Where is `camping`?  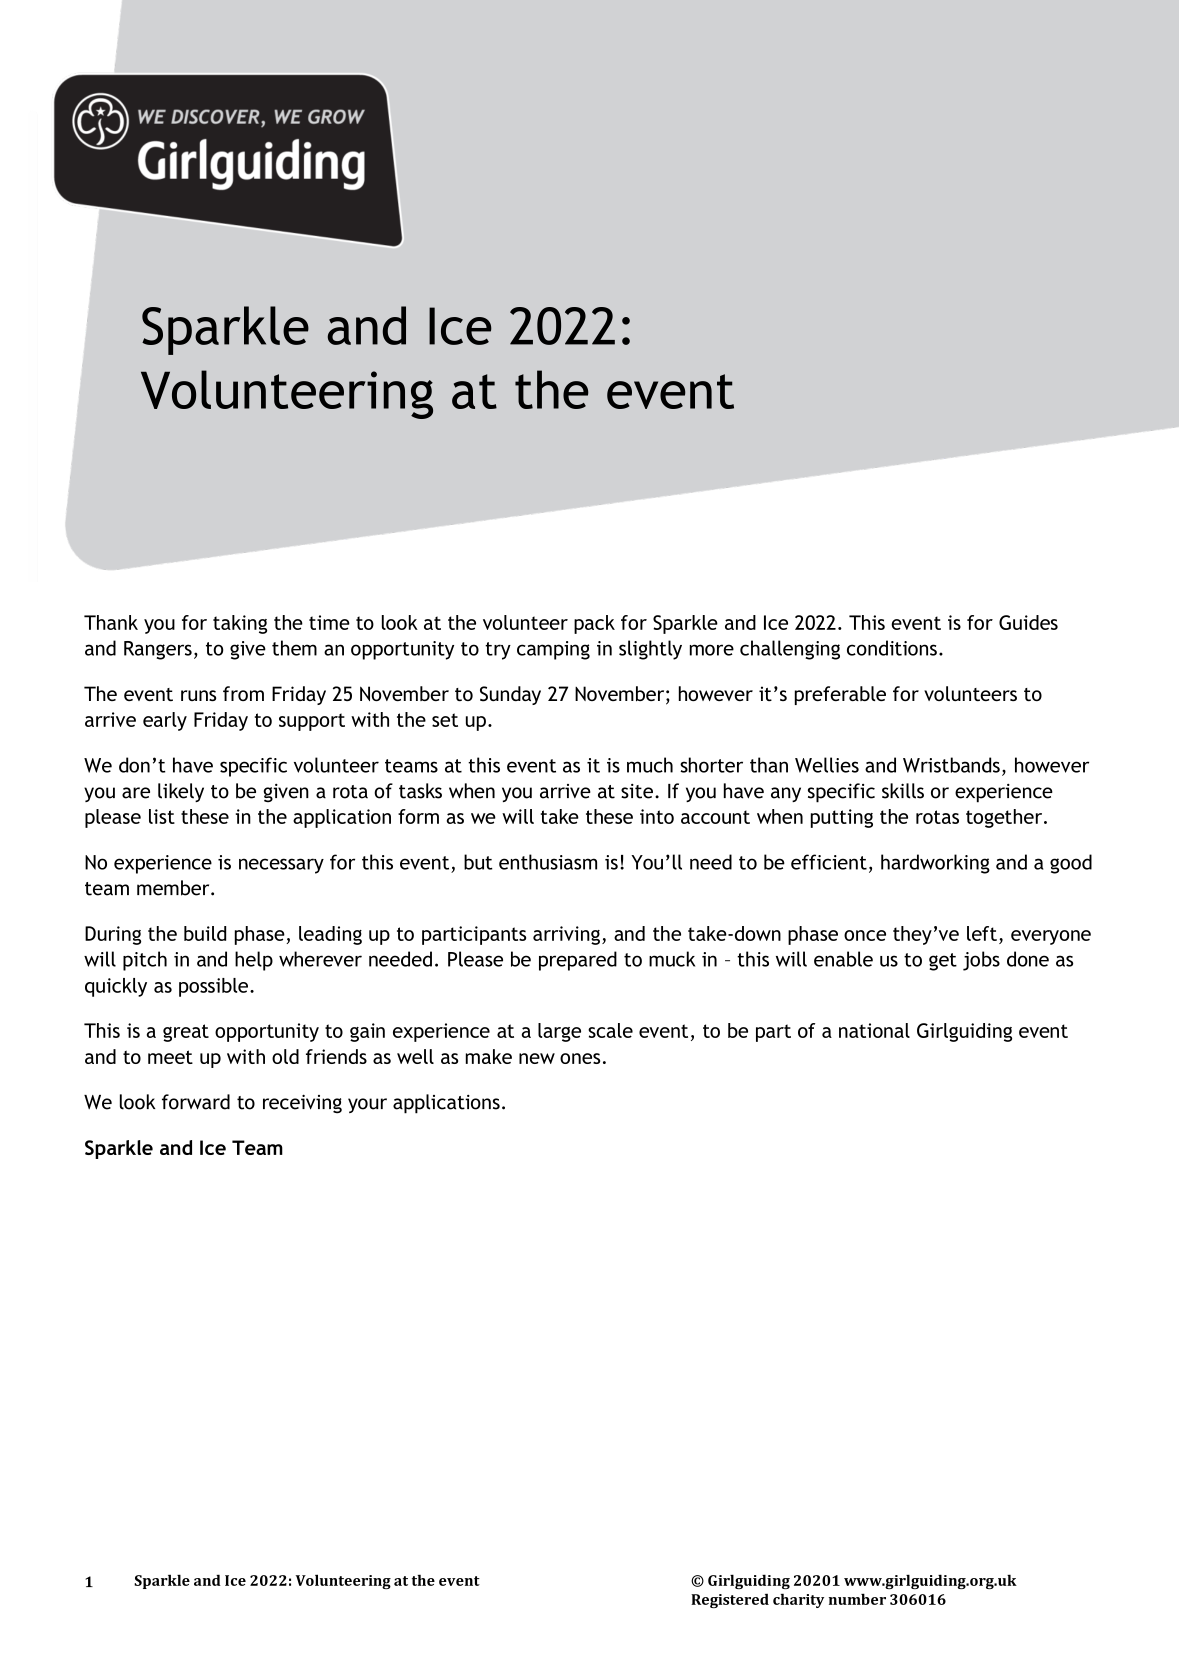
camping is located at coordinates (553, 650).
